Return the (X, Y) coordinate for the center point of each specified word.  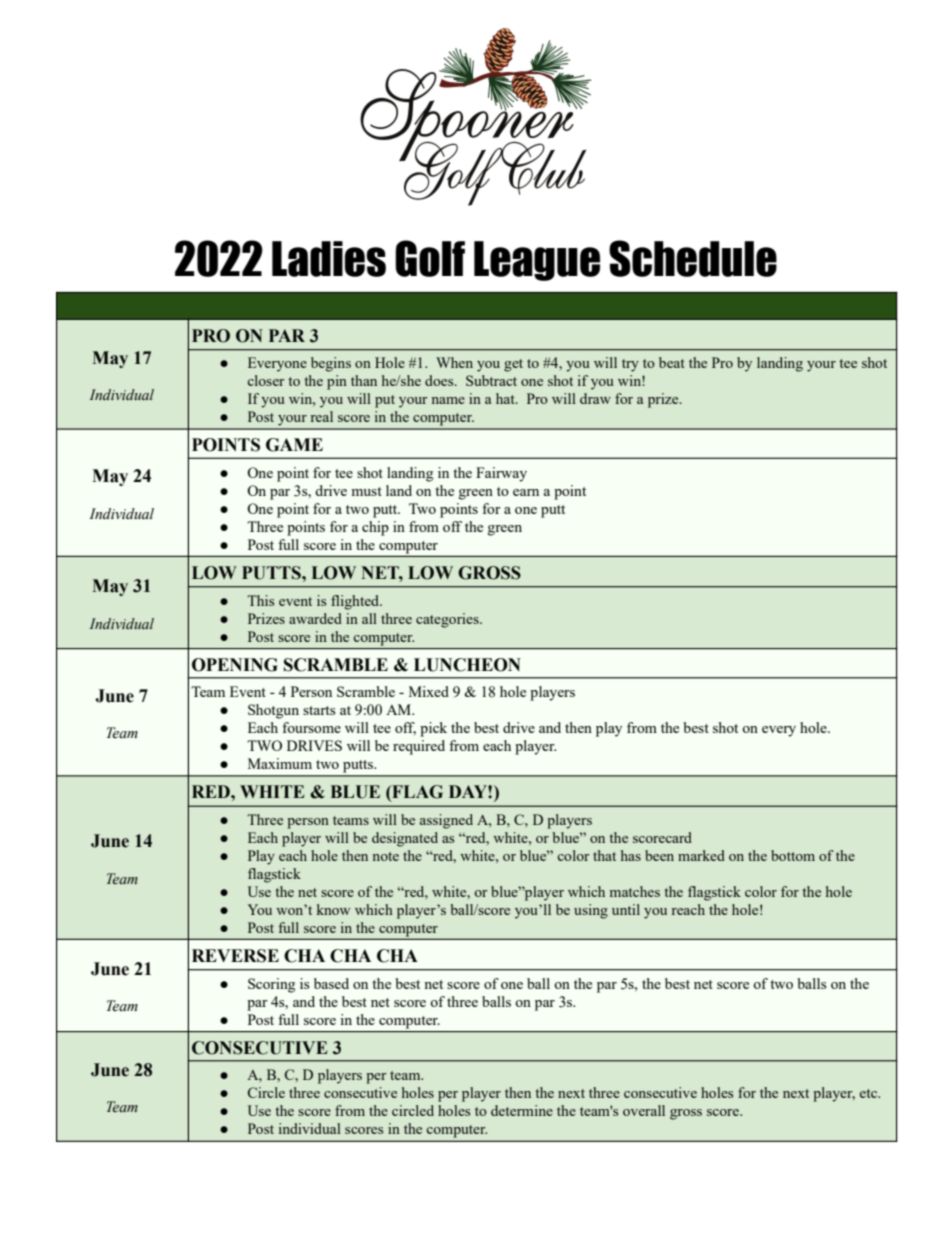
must (366, 491)
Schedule (693, 258)
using (591, 911)
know (333, 909)
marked (701, 855)
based (331, 983)
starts (319, 710)
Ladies (329, 259)
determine (522, 1110)
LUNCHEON (467, 665)
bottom (793, 855)
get (513, 365)
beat (672, 362)
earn (526, 492)
